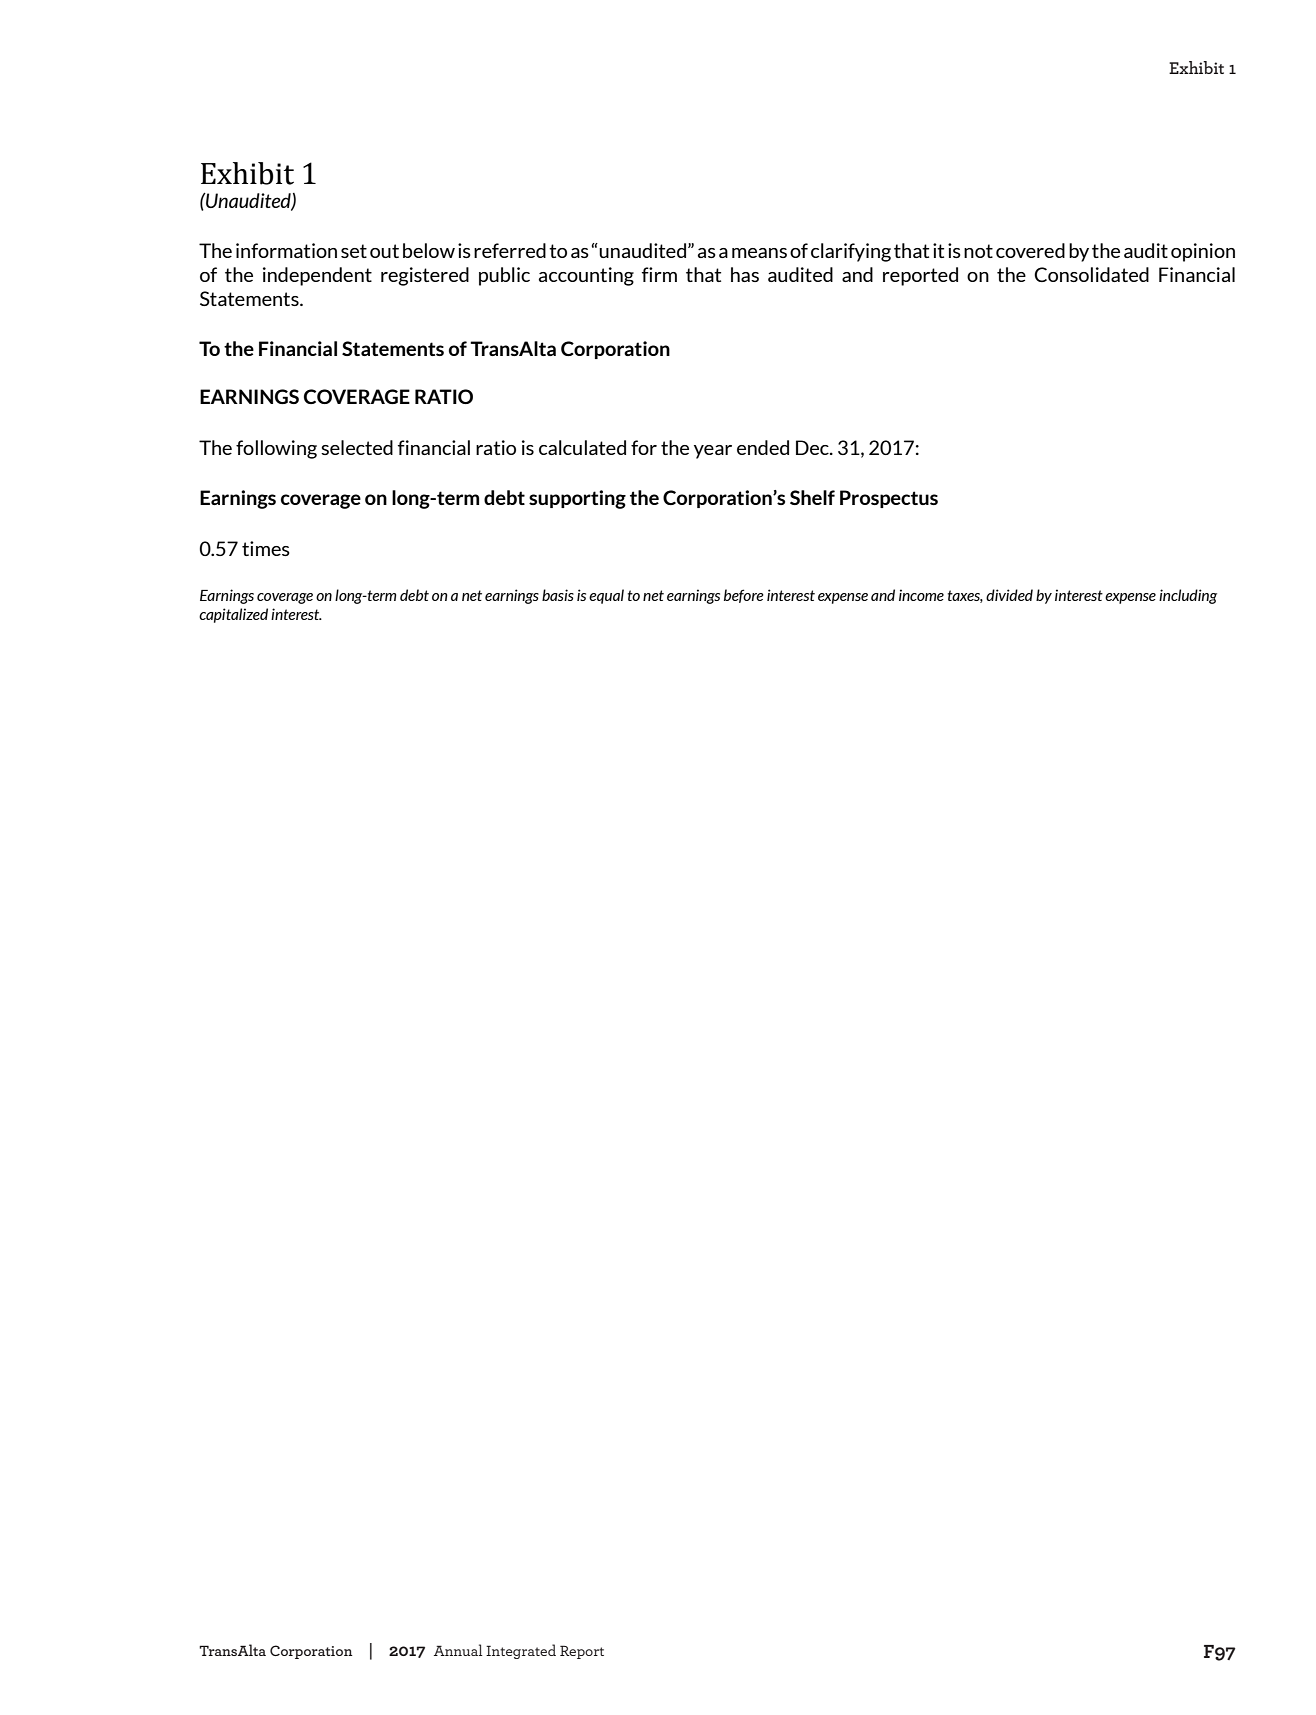 Image resolution: width=1316 pixels, height=1715 pixels. What do you see at coordinates (1009, 595) in the page?
I see `divided` at bounding box center [1009, 595].
